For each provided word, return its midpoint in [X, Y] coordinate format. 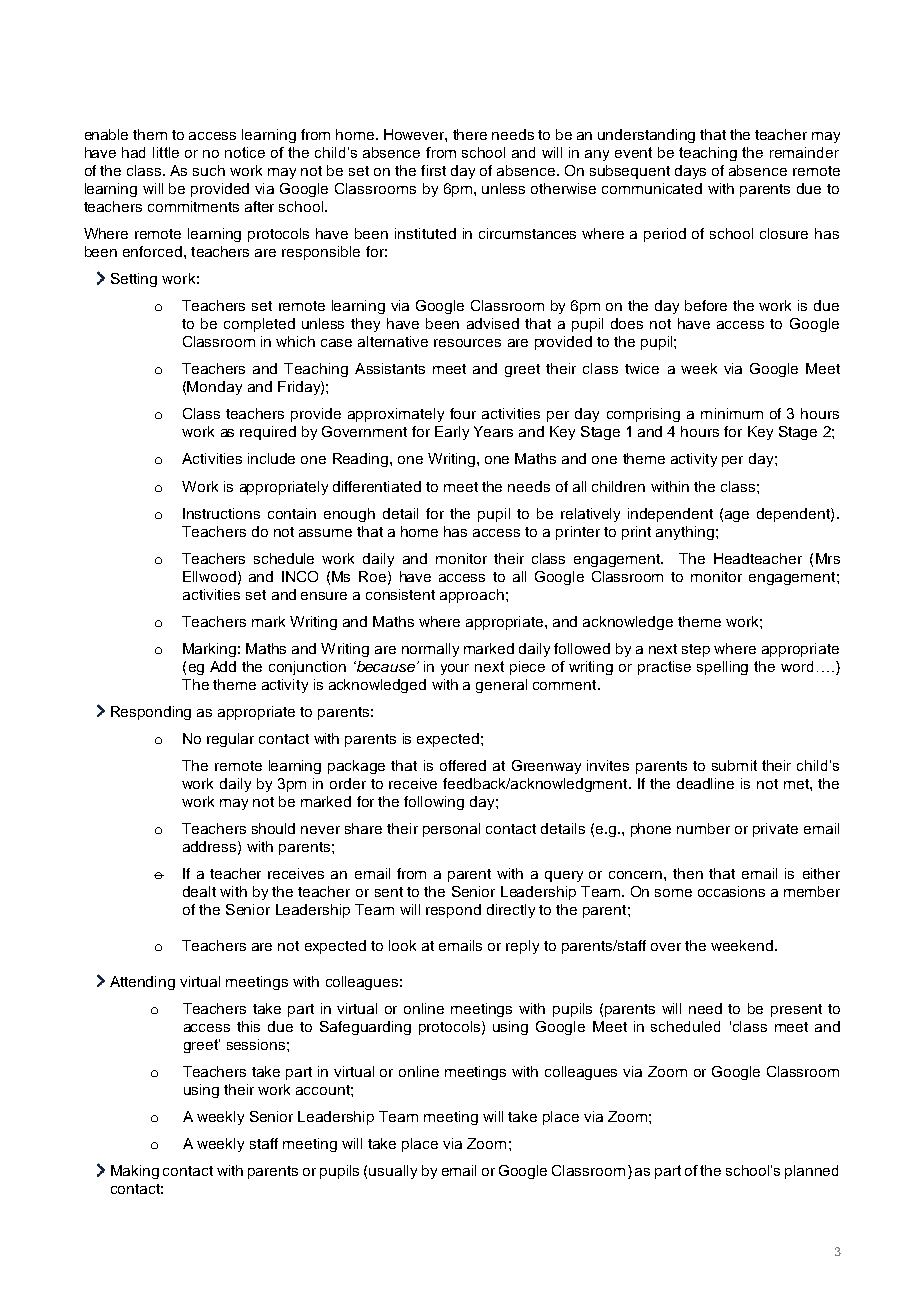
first [433, 170]
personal [451, 830]
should [273, 828]
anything [685, 533]
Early [452, 433]
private [775, 830]
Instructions [221, 513]
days [690, 172]
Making [135, 1172]
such [209, 170]
